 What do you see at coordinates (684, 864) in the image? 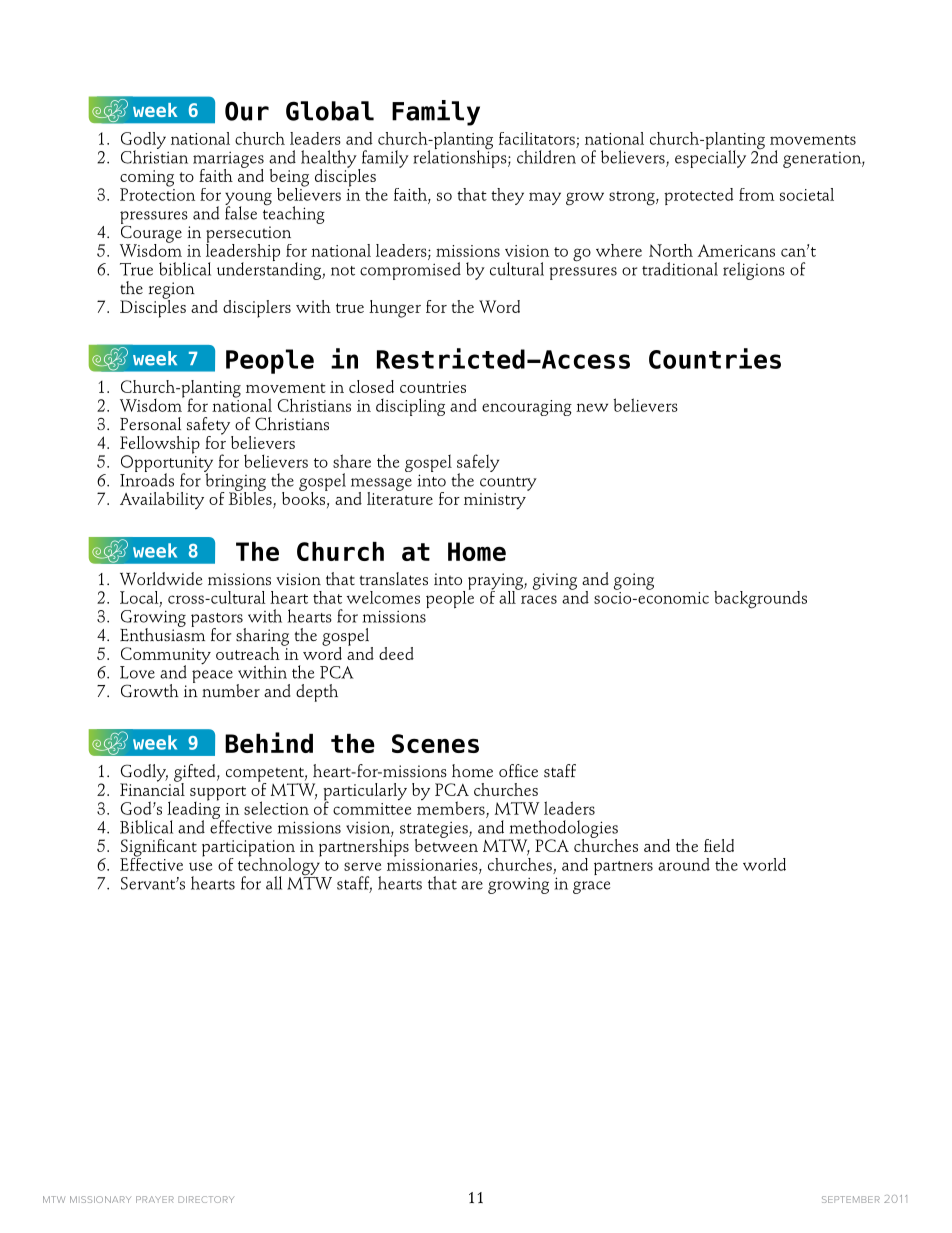
I see `around` at bounding box center [684, 864].
